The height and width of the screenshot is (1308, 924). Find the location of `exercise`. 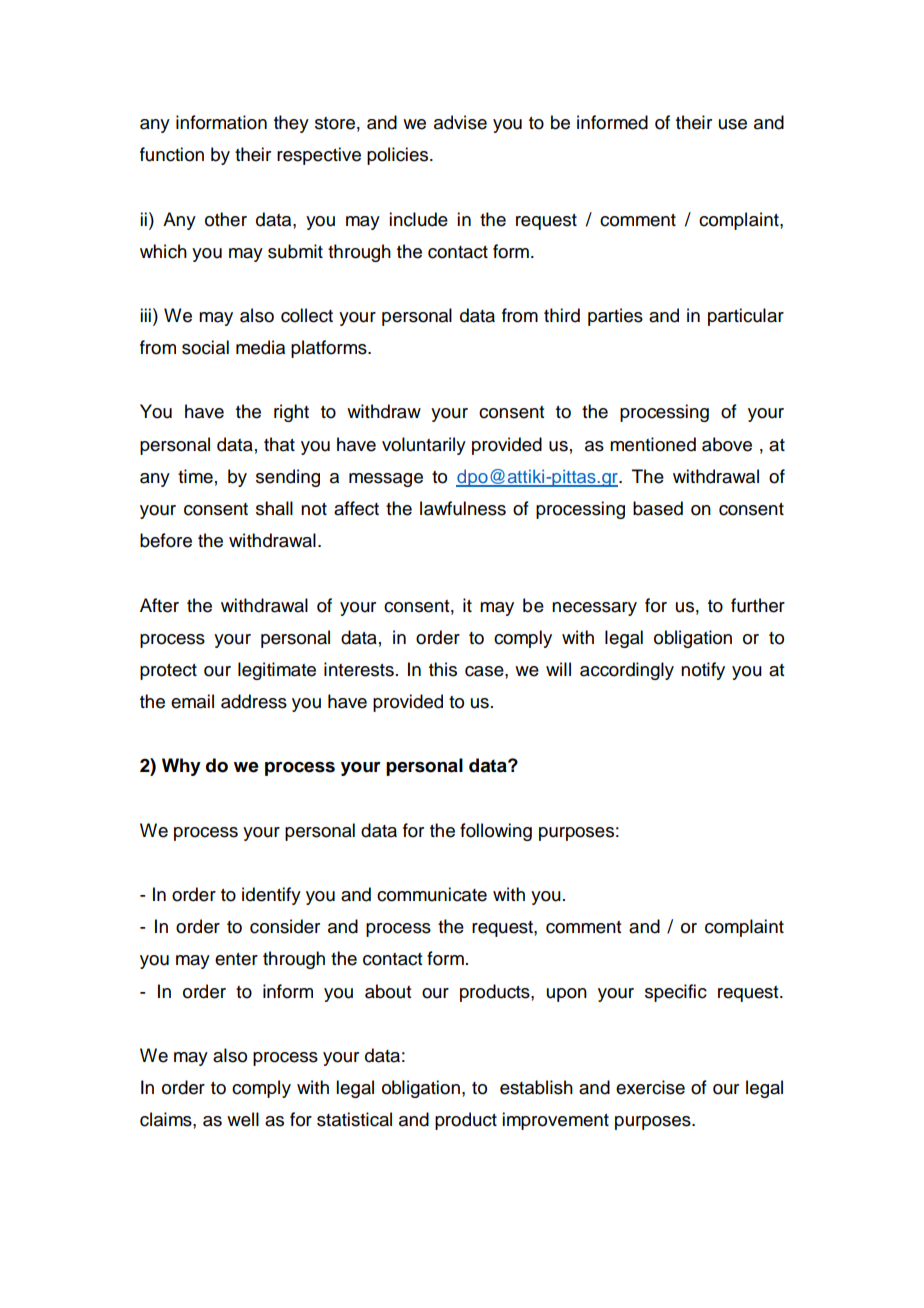

exercise is located at coordinates (650, 1087).
